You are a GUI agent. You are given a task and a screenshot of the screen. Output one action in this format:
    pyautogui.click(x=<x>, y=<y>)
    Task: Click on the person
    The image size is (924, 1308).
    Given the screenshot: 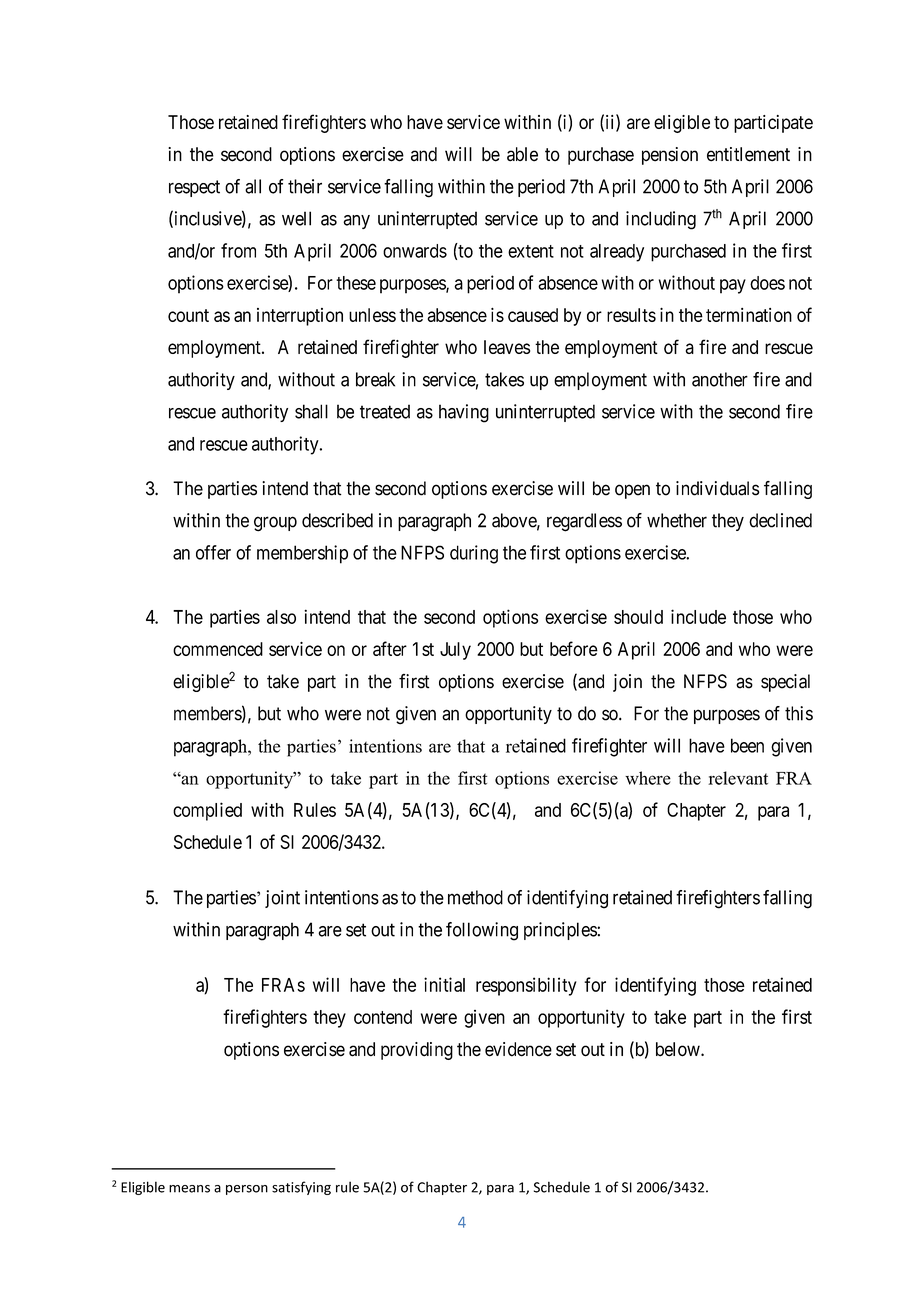 What is the action you would take?
    pyautogui.click(x=247, y=1190)
